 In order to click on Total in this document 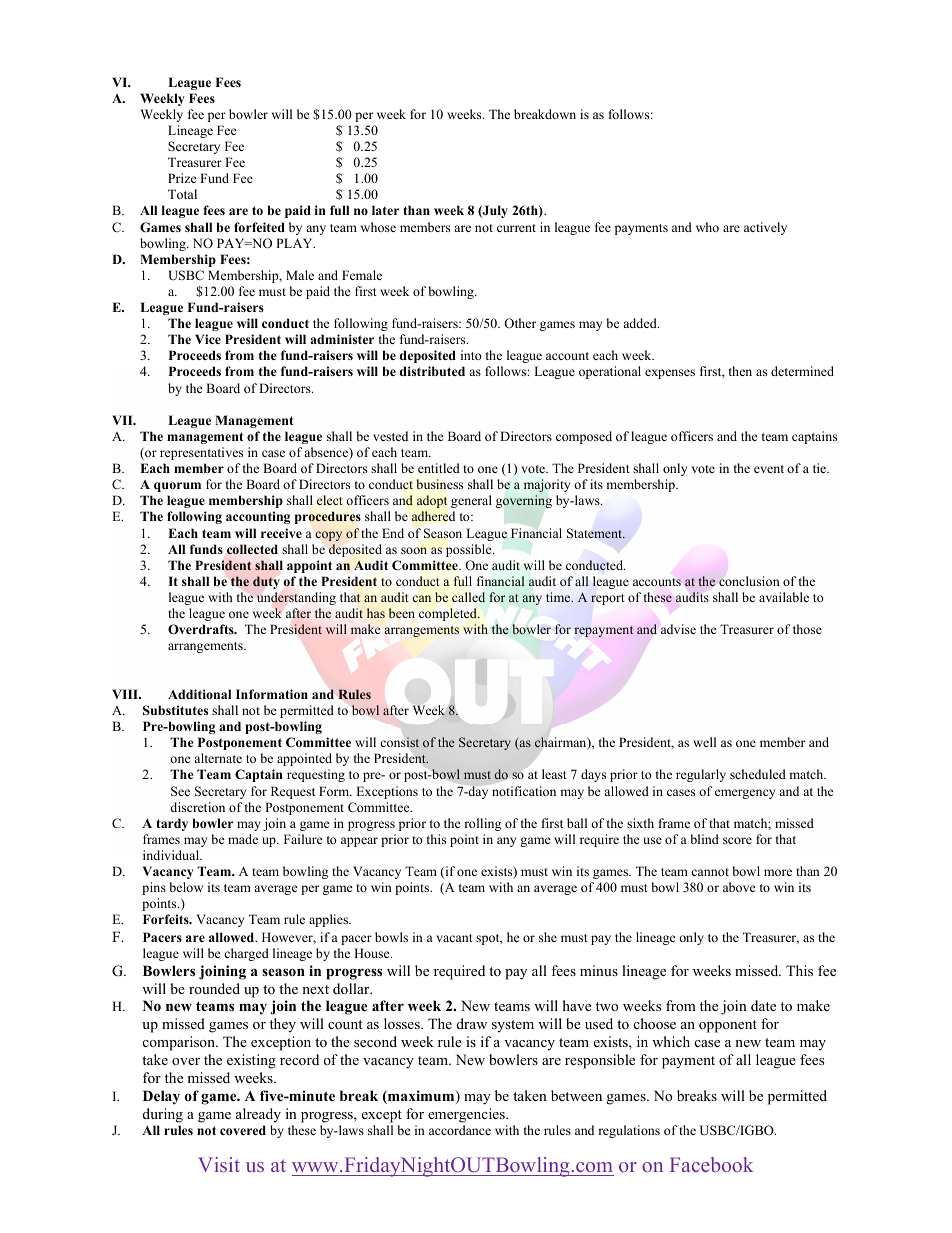, I will do `click(182, 194)`.
